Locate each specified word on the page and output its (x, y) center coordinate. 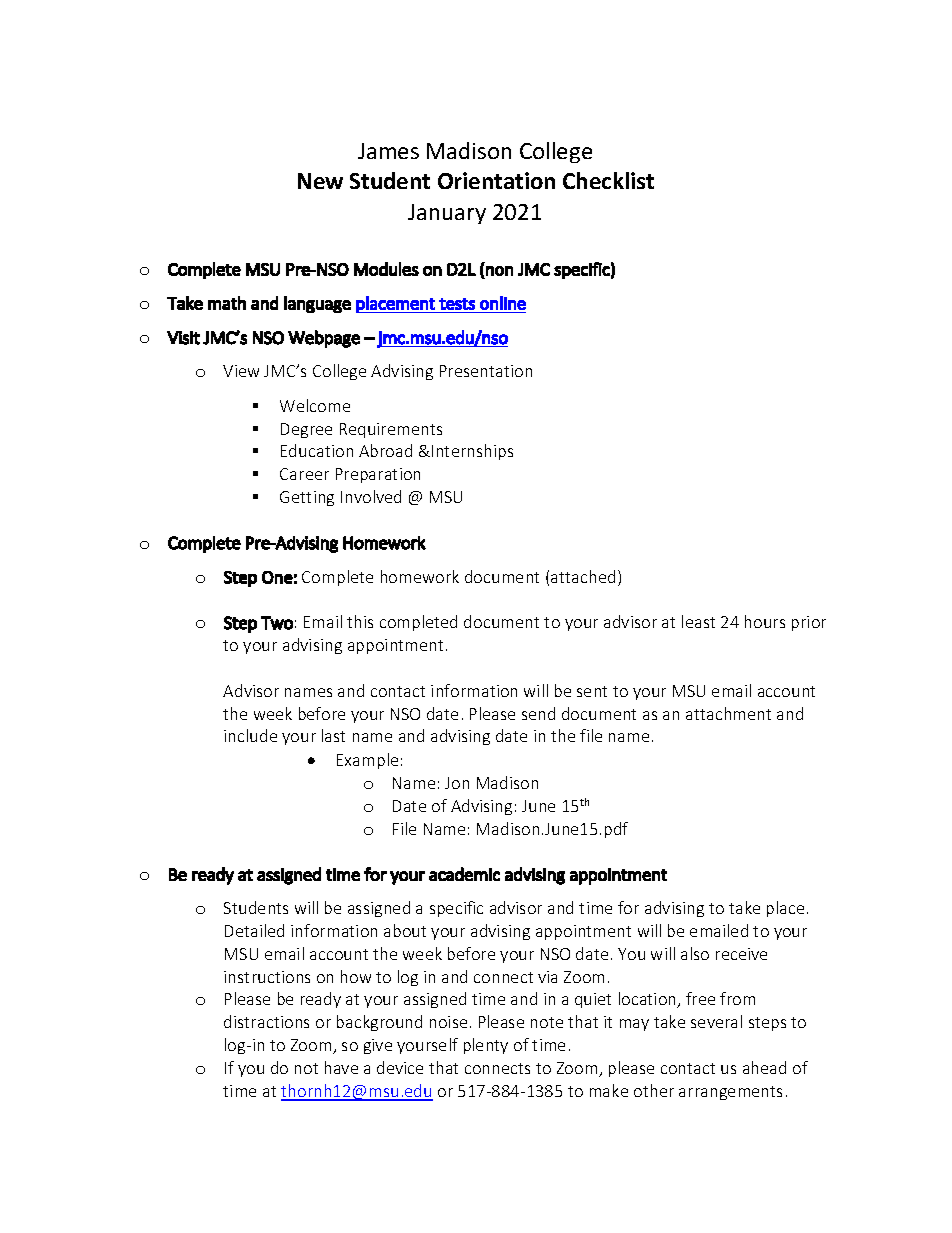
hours (765, 621)
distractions (266, 1021)
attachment (728, 713)
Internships (472, 452)
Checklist (608, 180)
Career (304, 474)
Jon (457, 783)
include (250, 735)
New (320, 181)
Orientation (496, 180)
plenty (486, 1046)
